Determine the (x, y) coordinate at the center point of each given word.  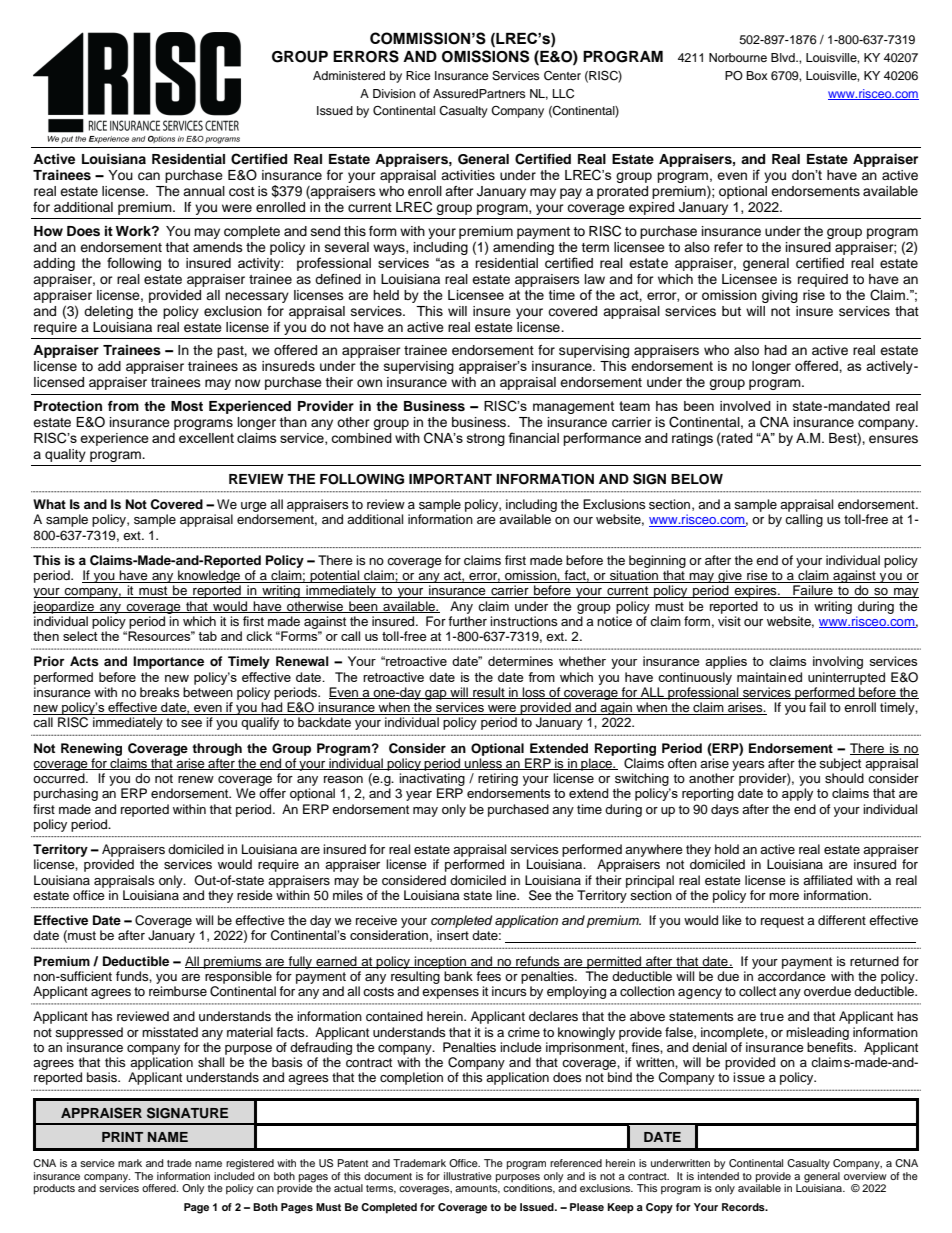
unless (484, 764)
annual (204, 191)
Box (757, 75)
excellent (206, 438)
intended (718, 1174)
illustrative (468, 1176)
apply (797, 794)
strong (486, 439)
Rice (418, 75)
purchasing (66, 794)
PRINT (122, 1137)
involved (745, 406)
